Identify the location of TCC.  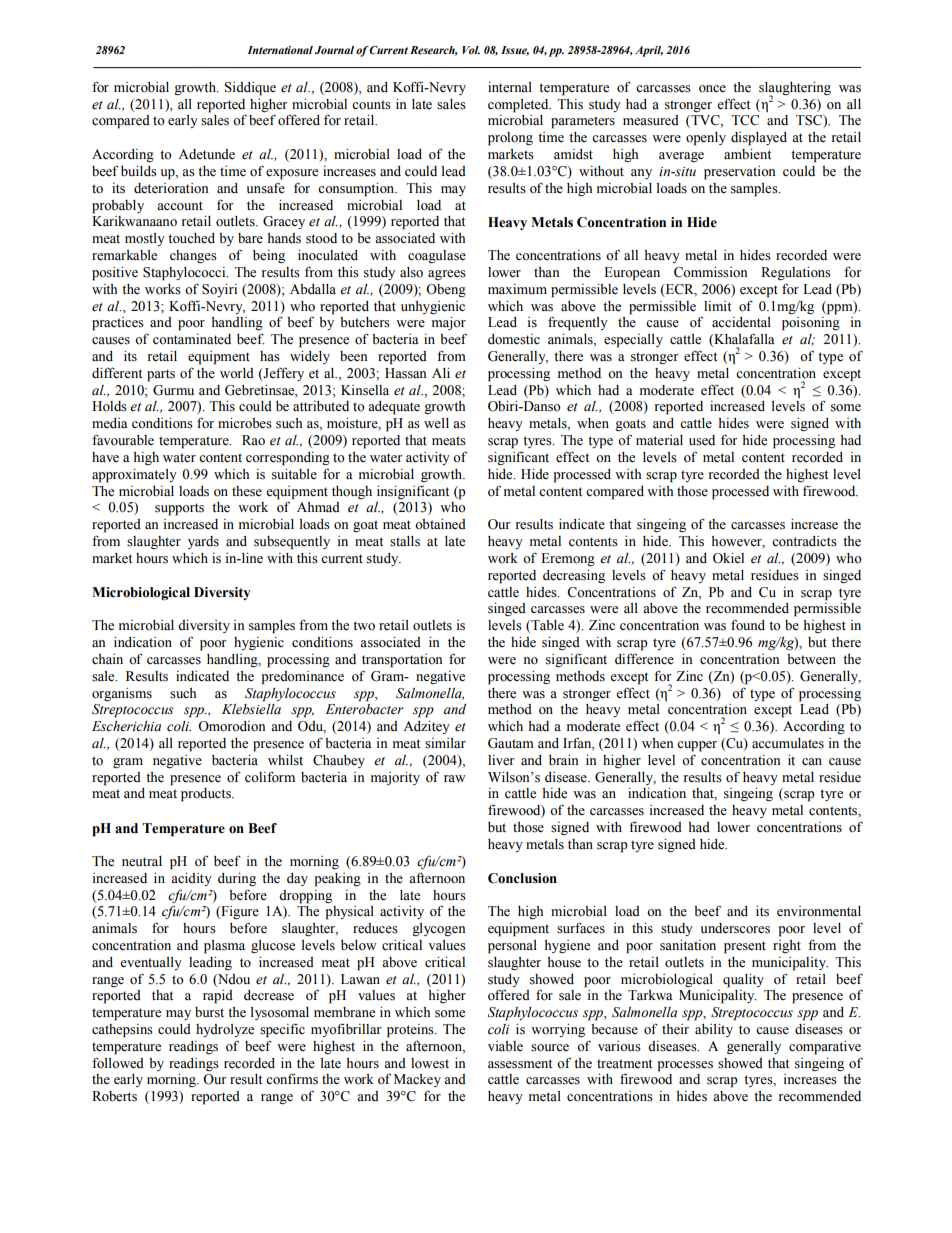
(745, 120).
